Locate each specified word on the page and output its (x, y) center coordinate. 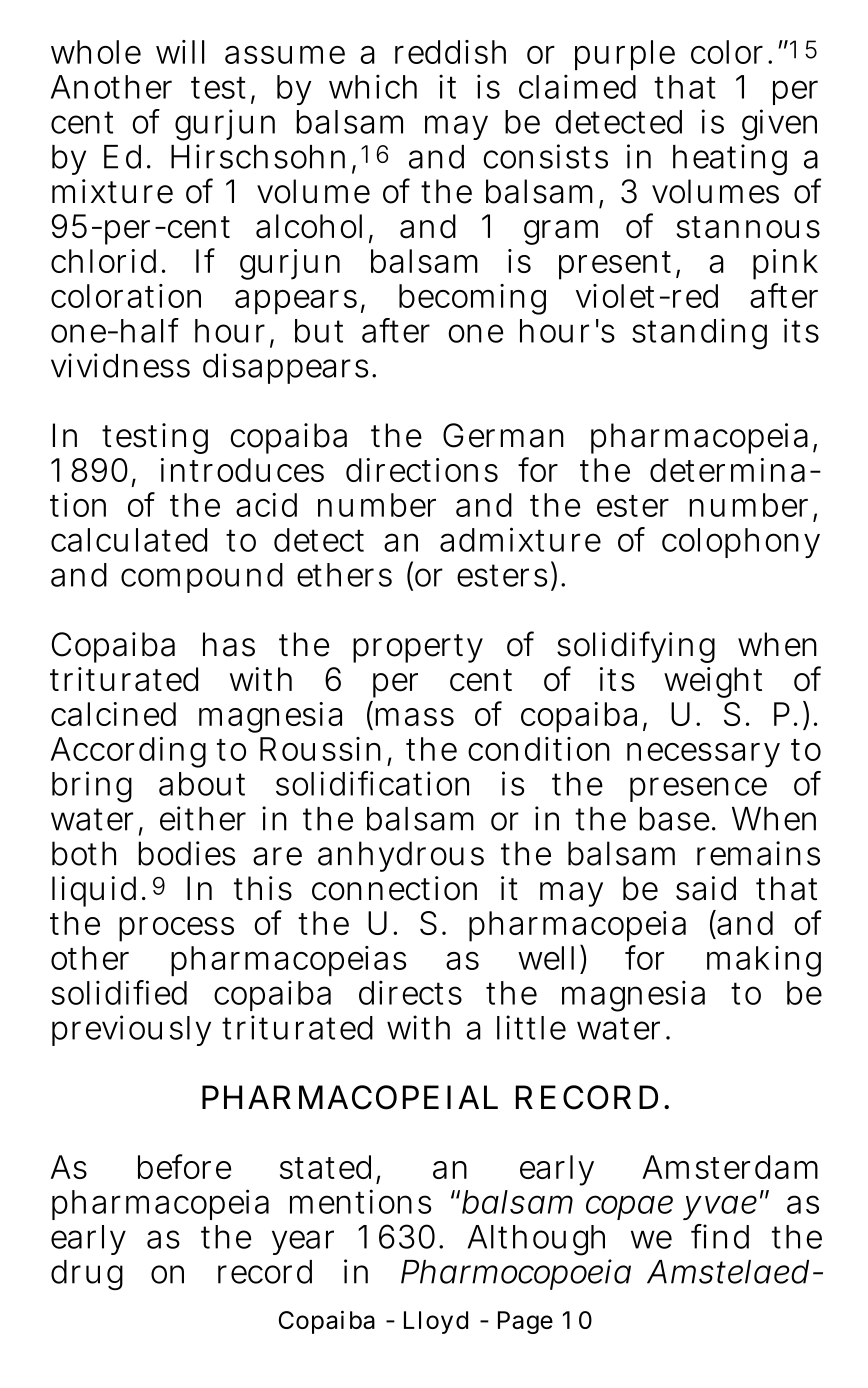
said (706, 888)
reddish (450, 52)
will (180, 52)
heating (730, 159)
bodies (186, 853)
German (503, 435)
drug (87, 1275)
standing (699, 334)
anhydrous (401, 856)
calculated (129, 540)
